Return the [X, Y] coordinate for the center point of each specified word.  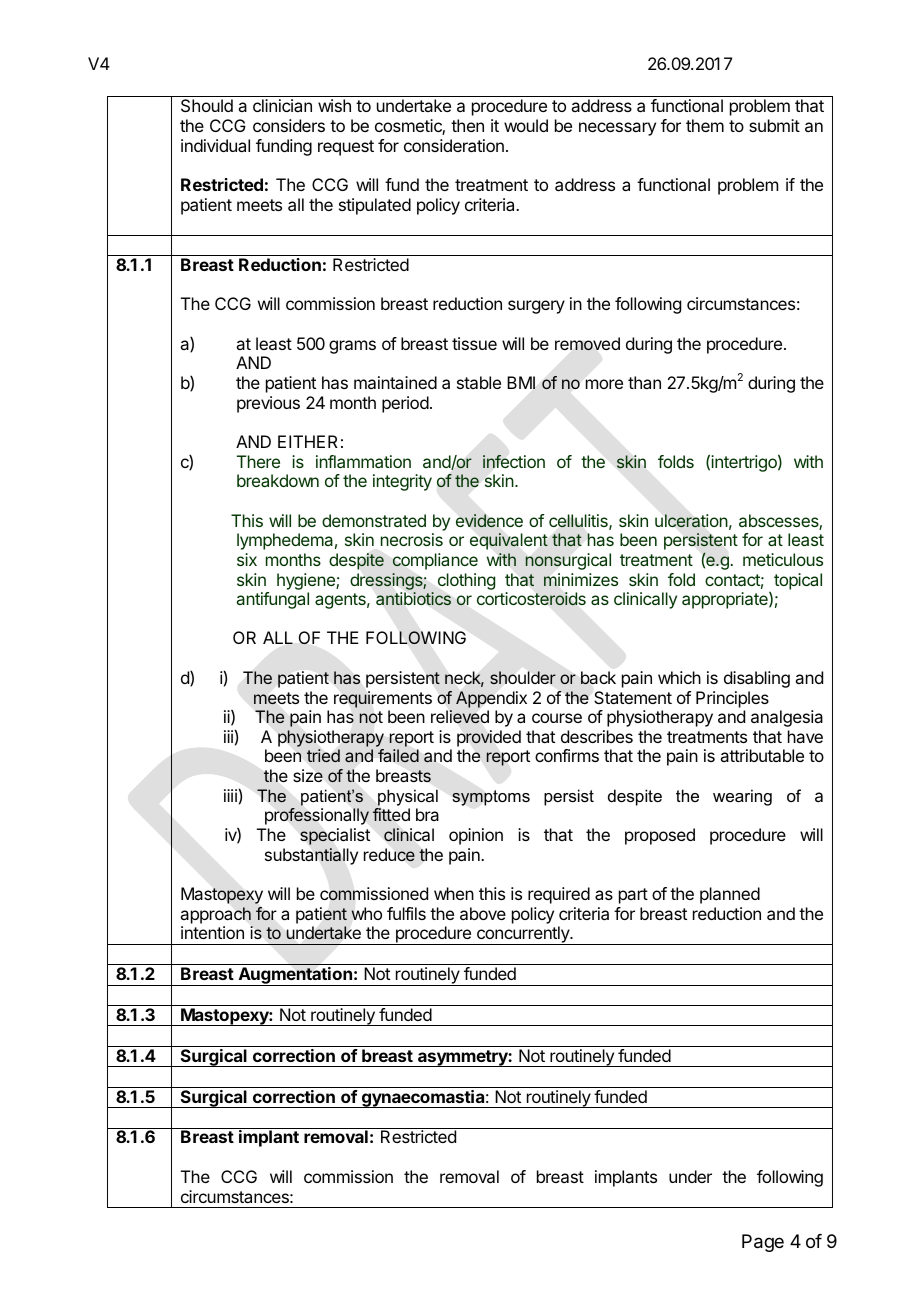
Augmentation [295, 976]
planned [730, 895]
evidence [489, 521]
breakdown [278, 480]
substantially [311, 856]
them [705, 125]
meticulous [783, 559]
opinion [476, 836]
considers [289, 125]
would [526, 125]
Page [763, 1243]
